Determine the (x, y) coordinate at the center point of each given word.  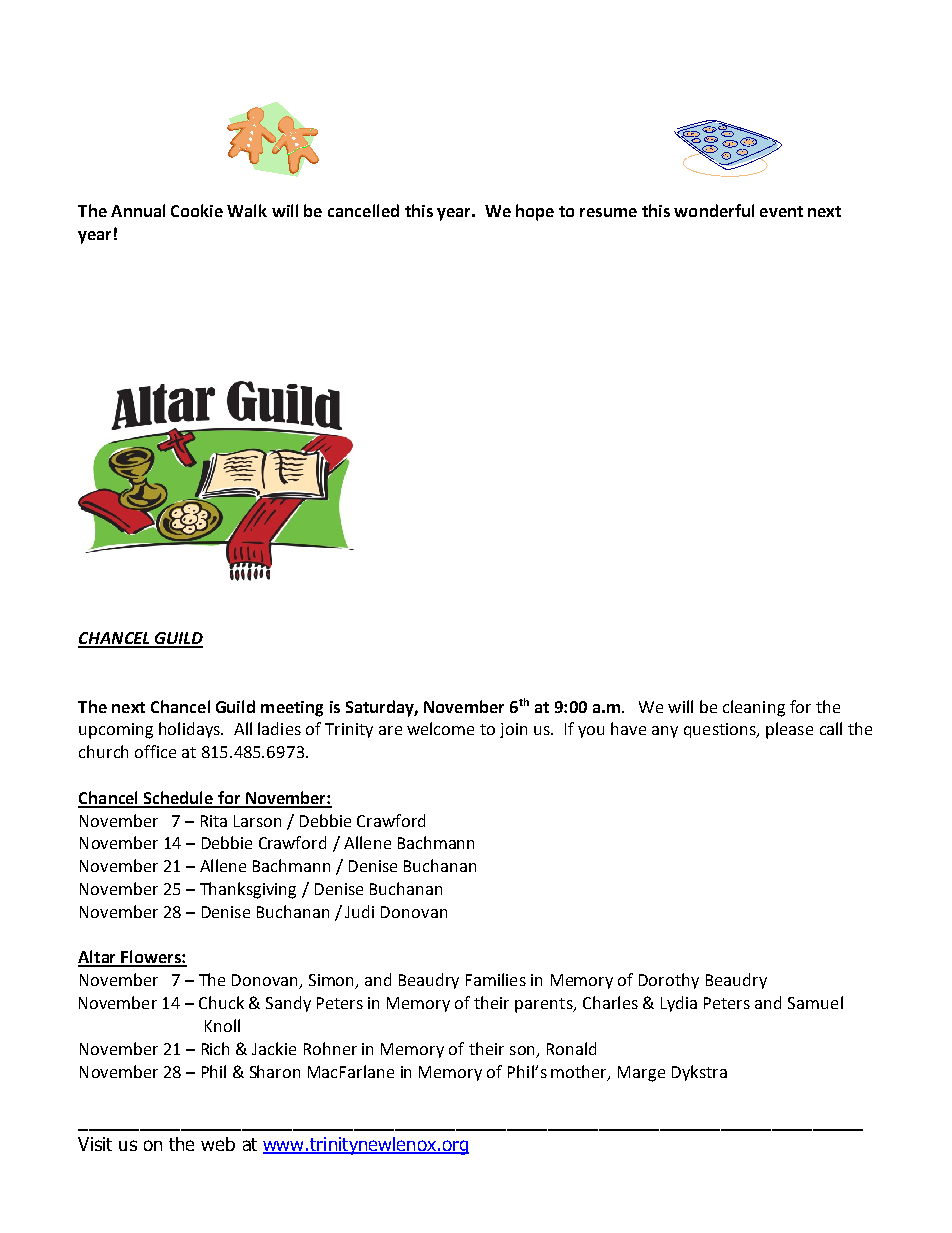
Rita (214, 821)
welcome (440, 728)
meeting (292, 709)
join (513, 730)
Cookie (197, 210)
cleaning (754, 708)
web (218, 1144)
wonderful (714, 210)
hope (535, 212)
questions (721, 730)
